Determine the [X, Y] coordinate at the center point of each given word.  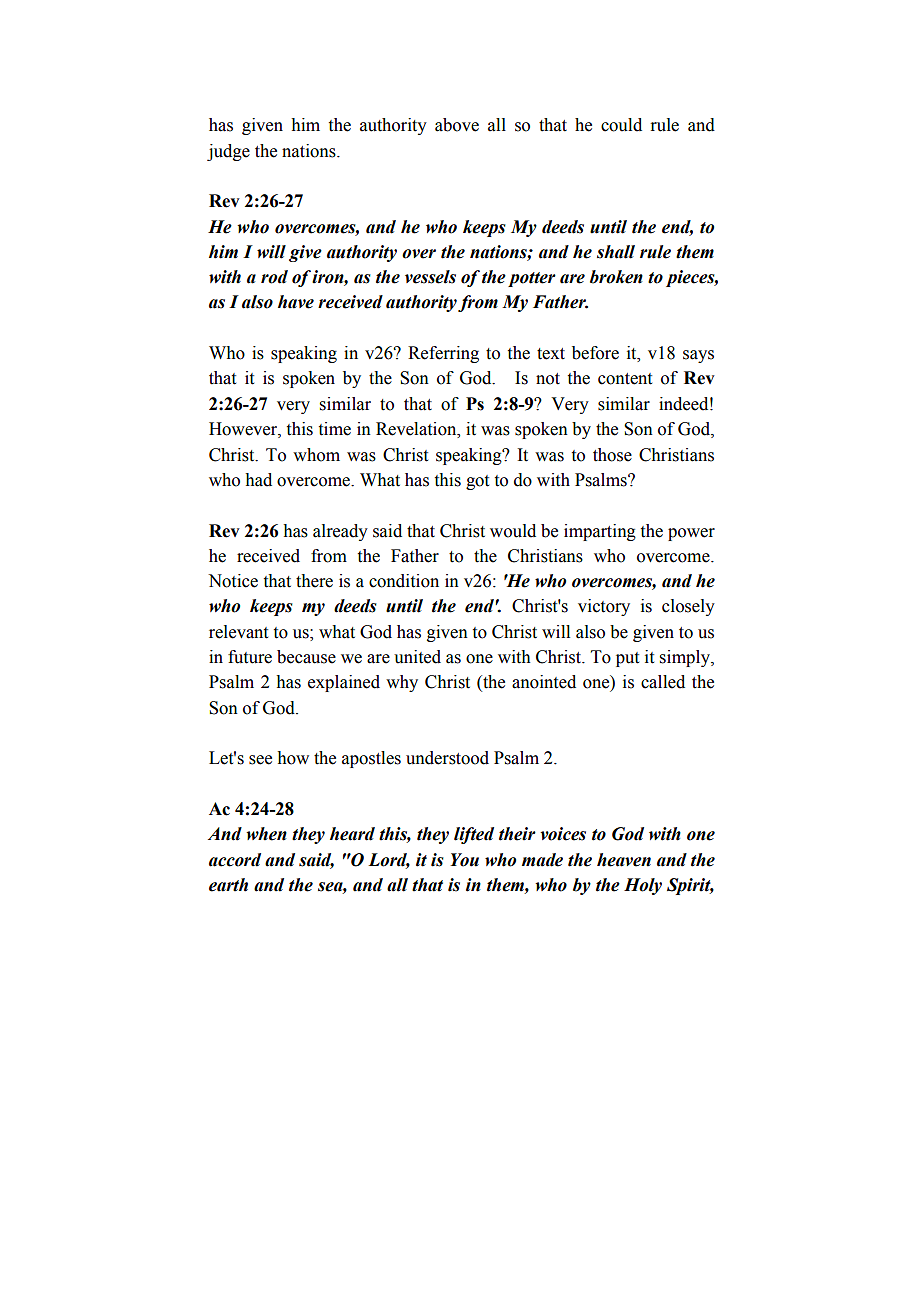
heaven [624, 860]
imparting [600, 532]
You [464, 860]
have [296, 302]
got [477, 482]
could [621, 125]
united [417, 657]
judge [228, 152]
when [266, 834]
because [306, 657]
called [663, 682]
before [595, 353]
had [258, 480]
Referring [443, 354]
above [457, 125]
